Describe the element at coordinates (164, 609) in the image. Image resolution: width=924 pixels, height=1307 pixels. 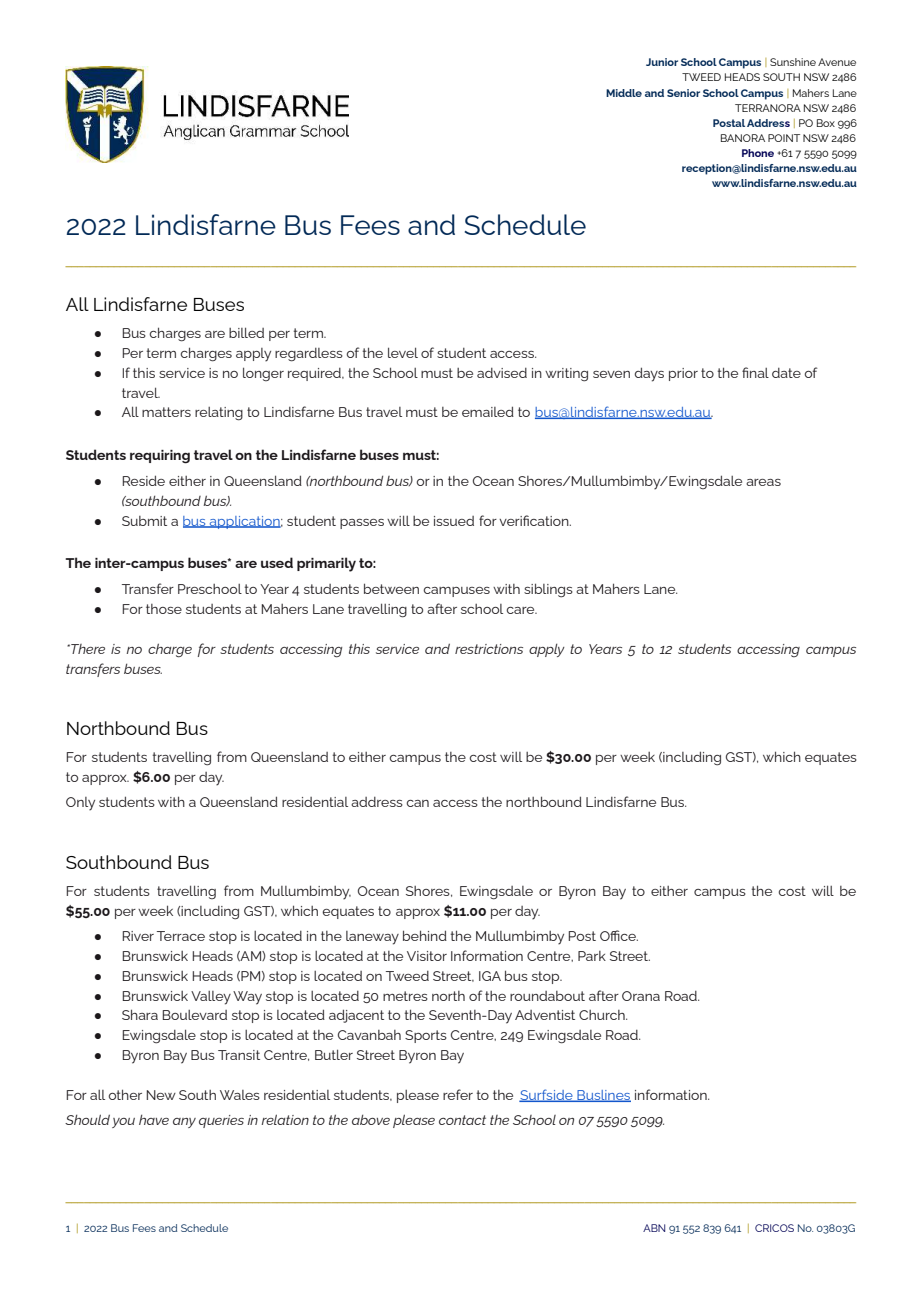
I see `those` at that location.
